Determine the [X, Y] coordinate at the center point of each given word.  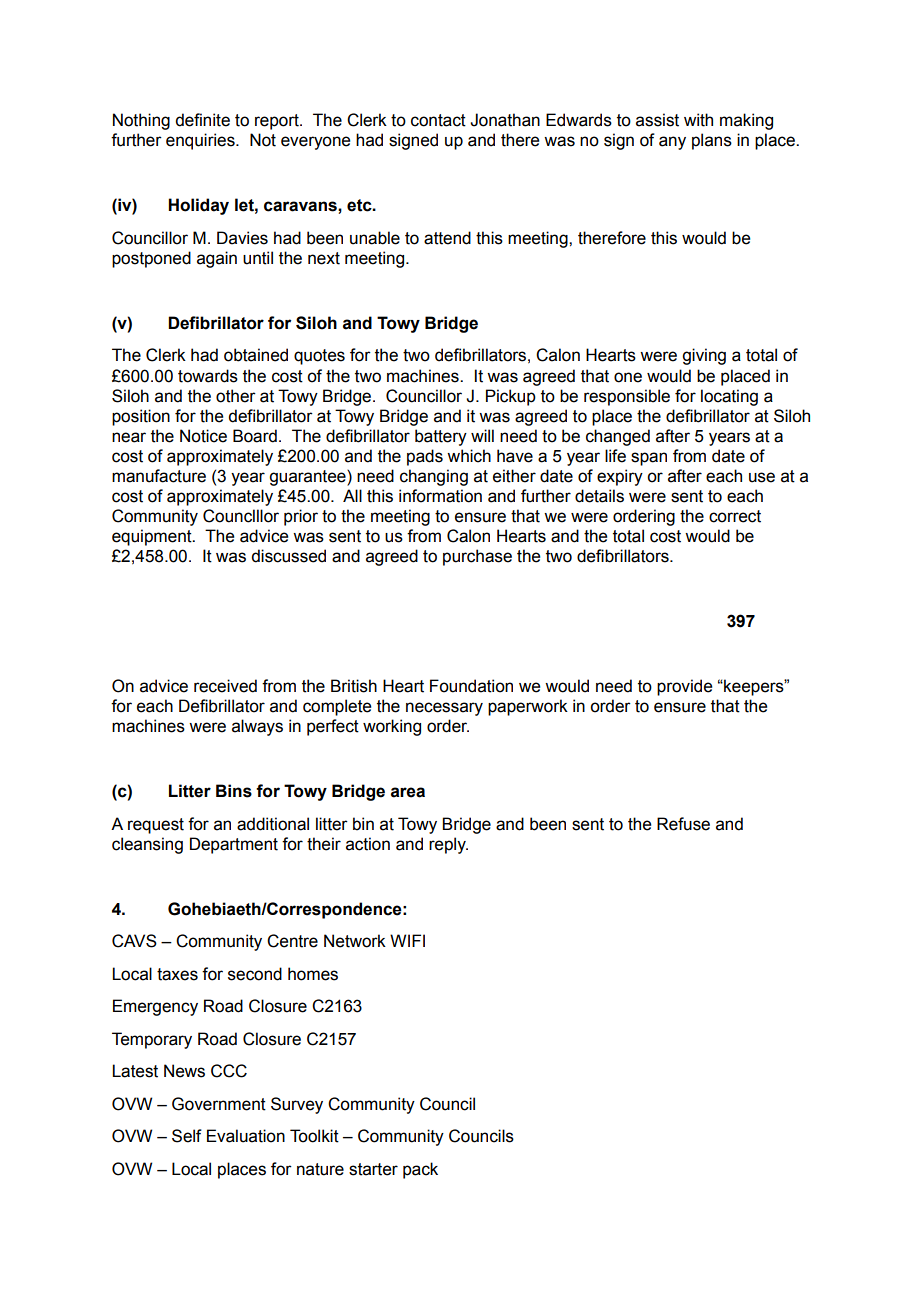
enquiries [201, 141]
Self [187, 1136]
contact [438, 120]
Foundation [471, 686]
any [672, 143]
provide [684, 687]
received [225, 686]
